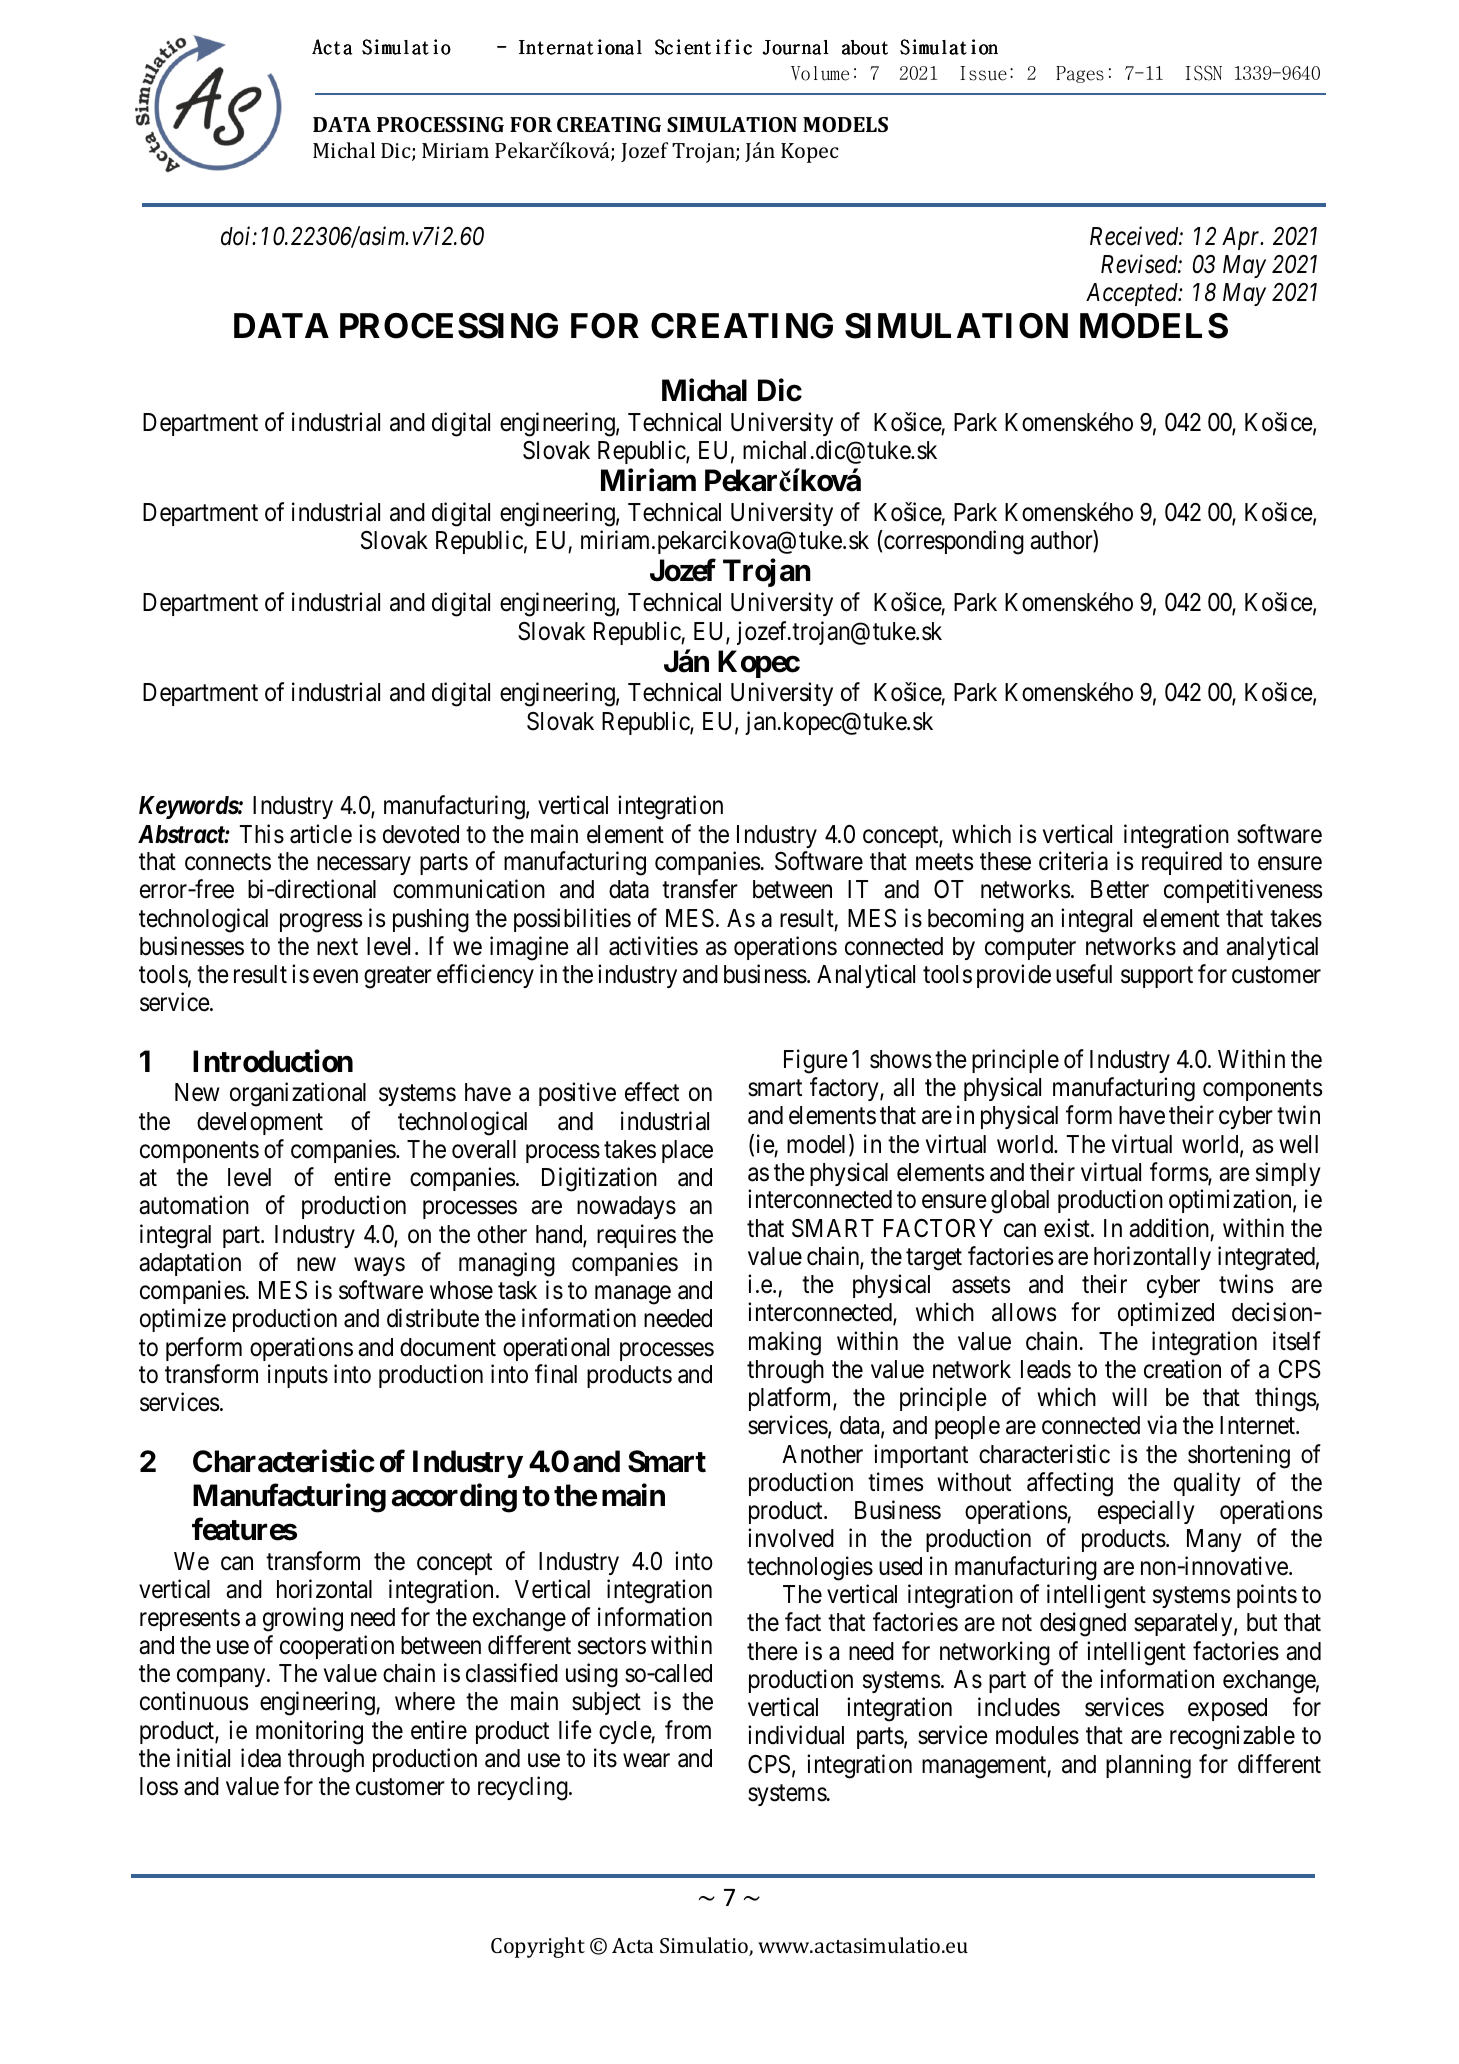  What do you see at coordinates (700, 889) in the screenshot?
I see `transfer` at bounding box center [700, 889].
